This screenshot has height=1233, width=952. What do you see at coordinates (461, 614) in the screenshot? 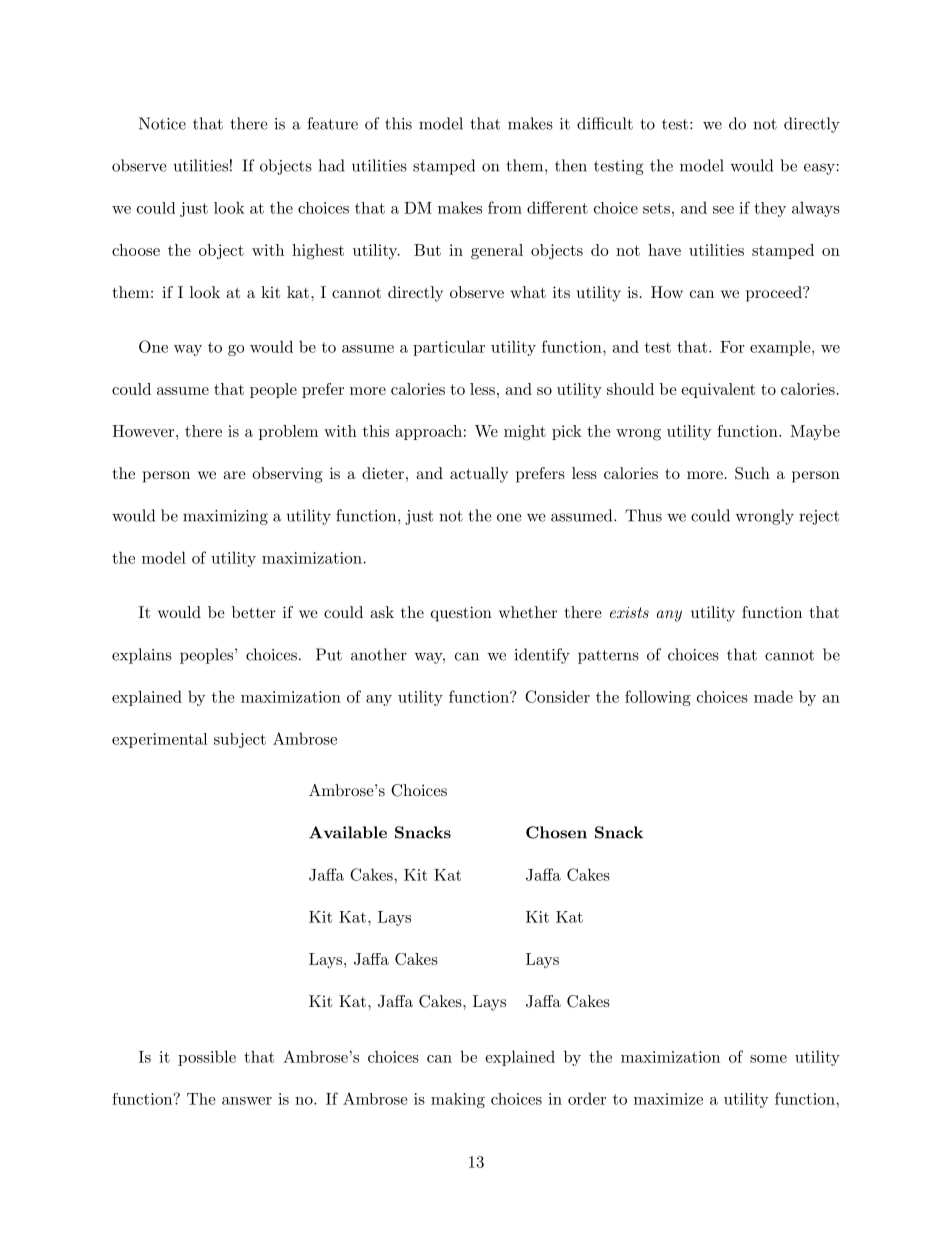
I see `question` at bounding box center [461, 614].
